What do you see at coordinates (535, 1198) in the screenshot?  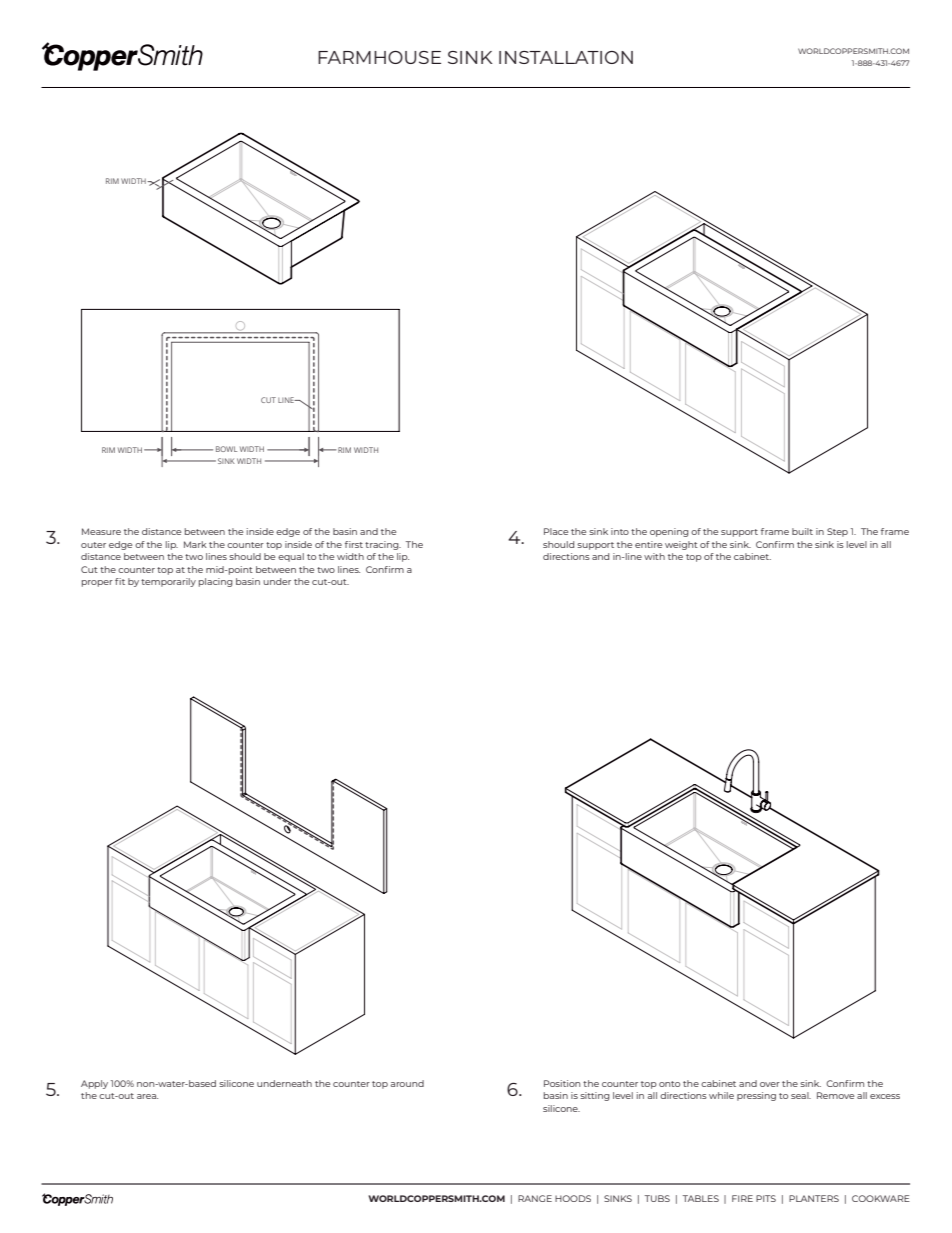 I see `RANGE` at bounding box center [535, 1198].
